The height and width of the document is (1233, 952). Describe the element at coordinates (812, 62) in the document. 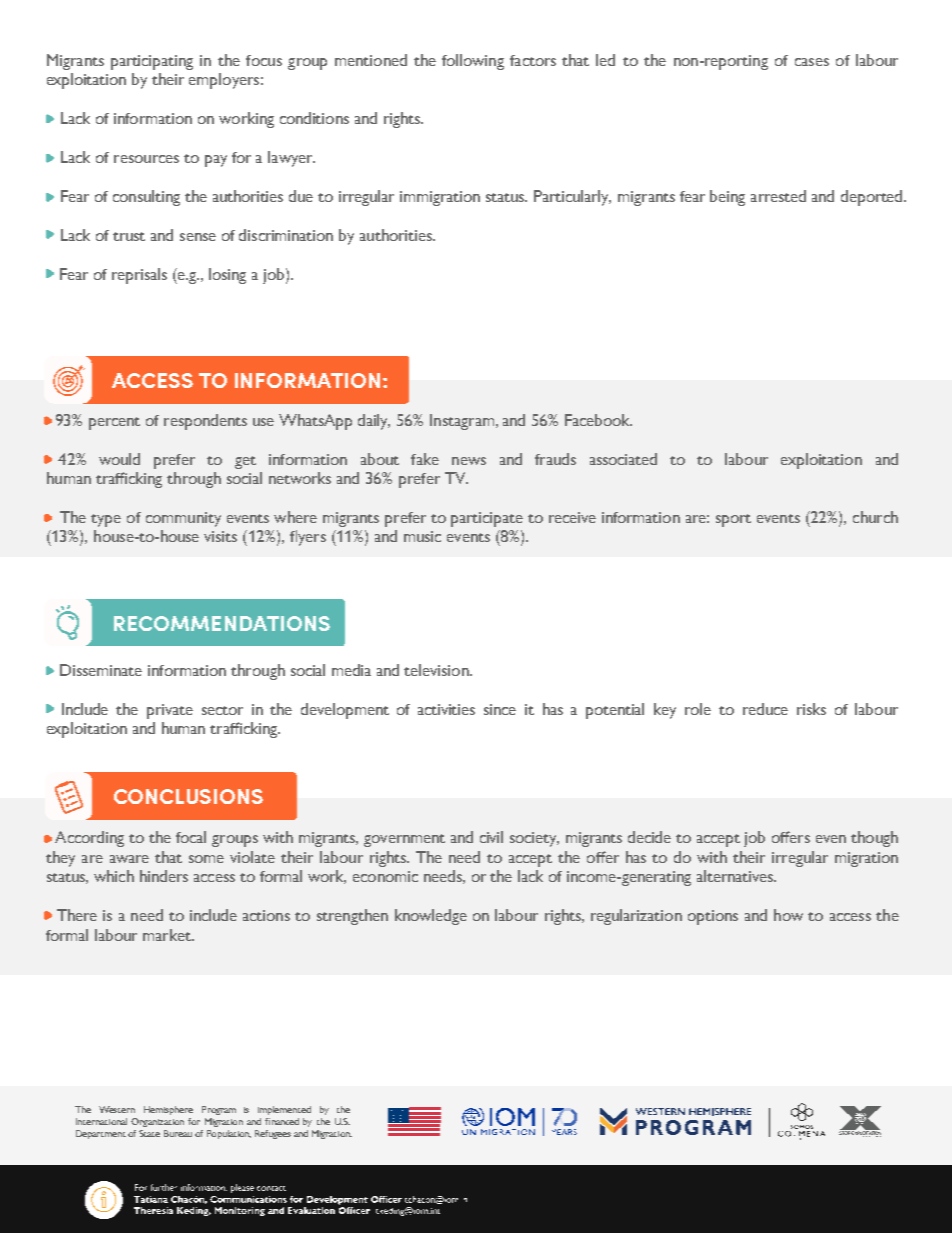

I see `cases` at that location.
